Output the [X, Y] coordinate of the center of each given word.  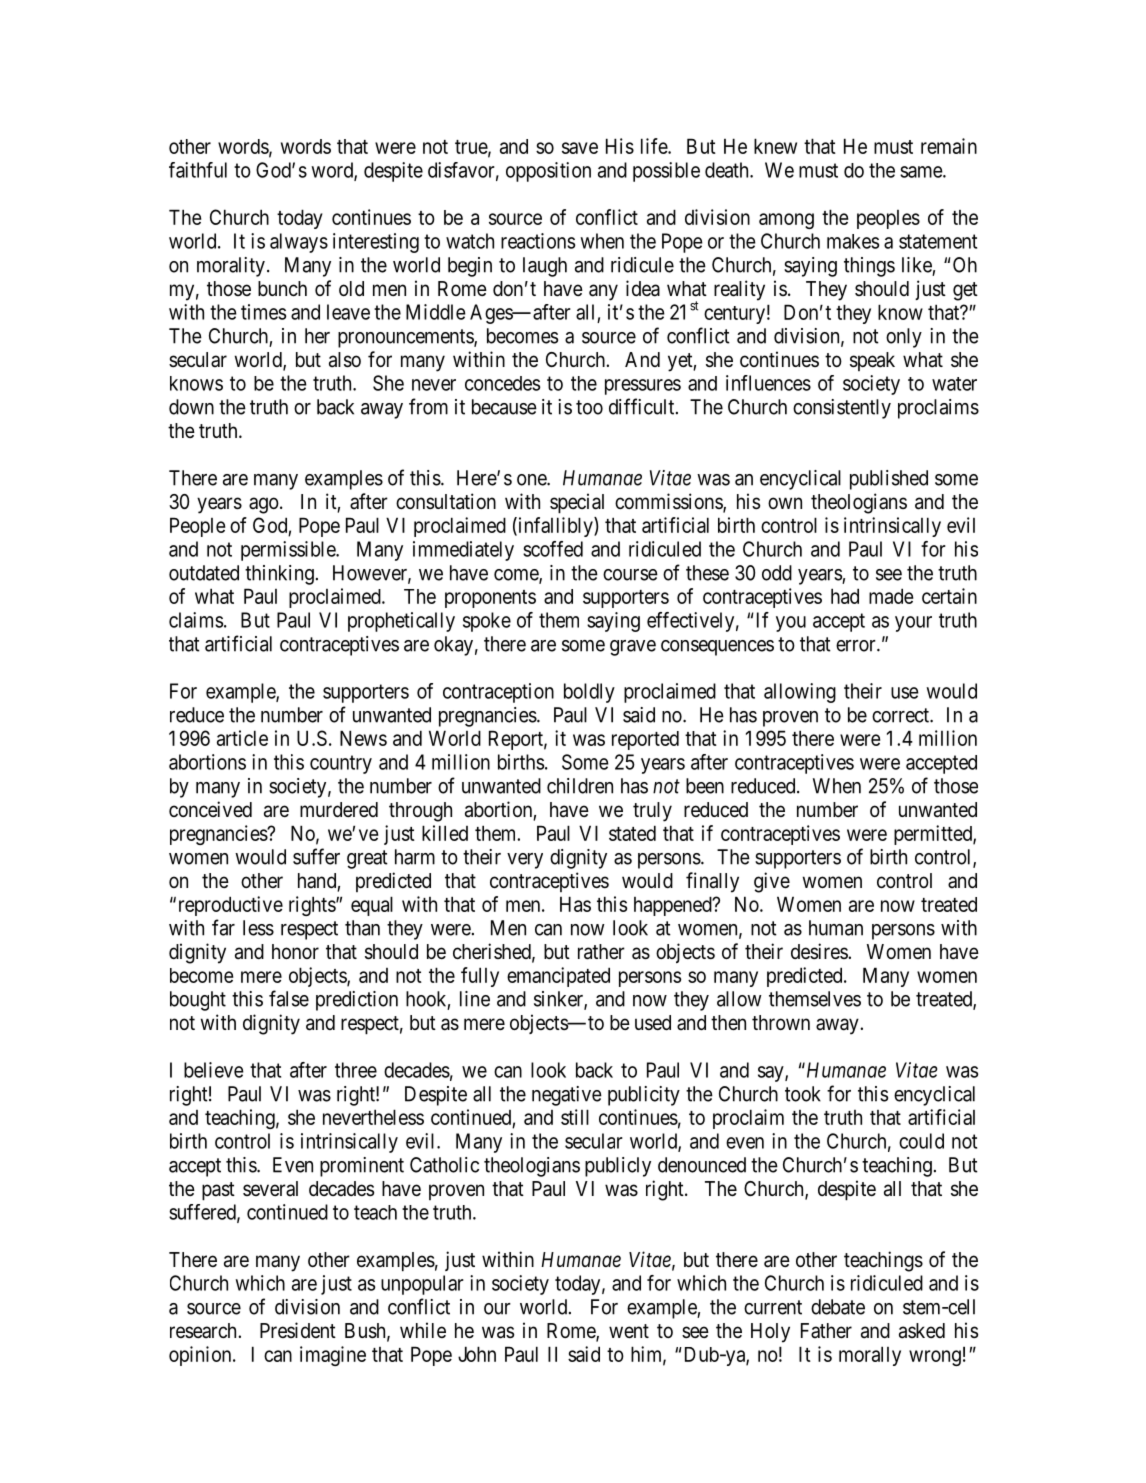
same [922, 172]
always [299, 243]
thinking [279, 575]
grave [633, 648]
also [345, 360]
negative [567, 1096]
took [803, 1094]
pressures [643, 387]
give [772, 882]
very [525, 861]
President [298, 1330]
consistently [842, 409]
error [857, 646]
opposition [548, 172]
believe [214, 1070]
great [367, 859]
